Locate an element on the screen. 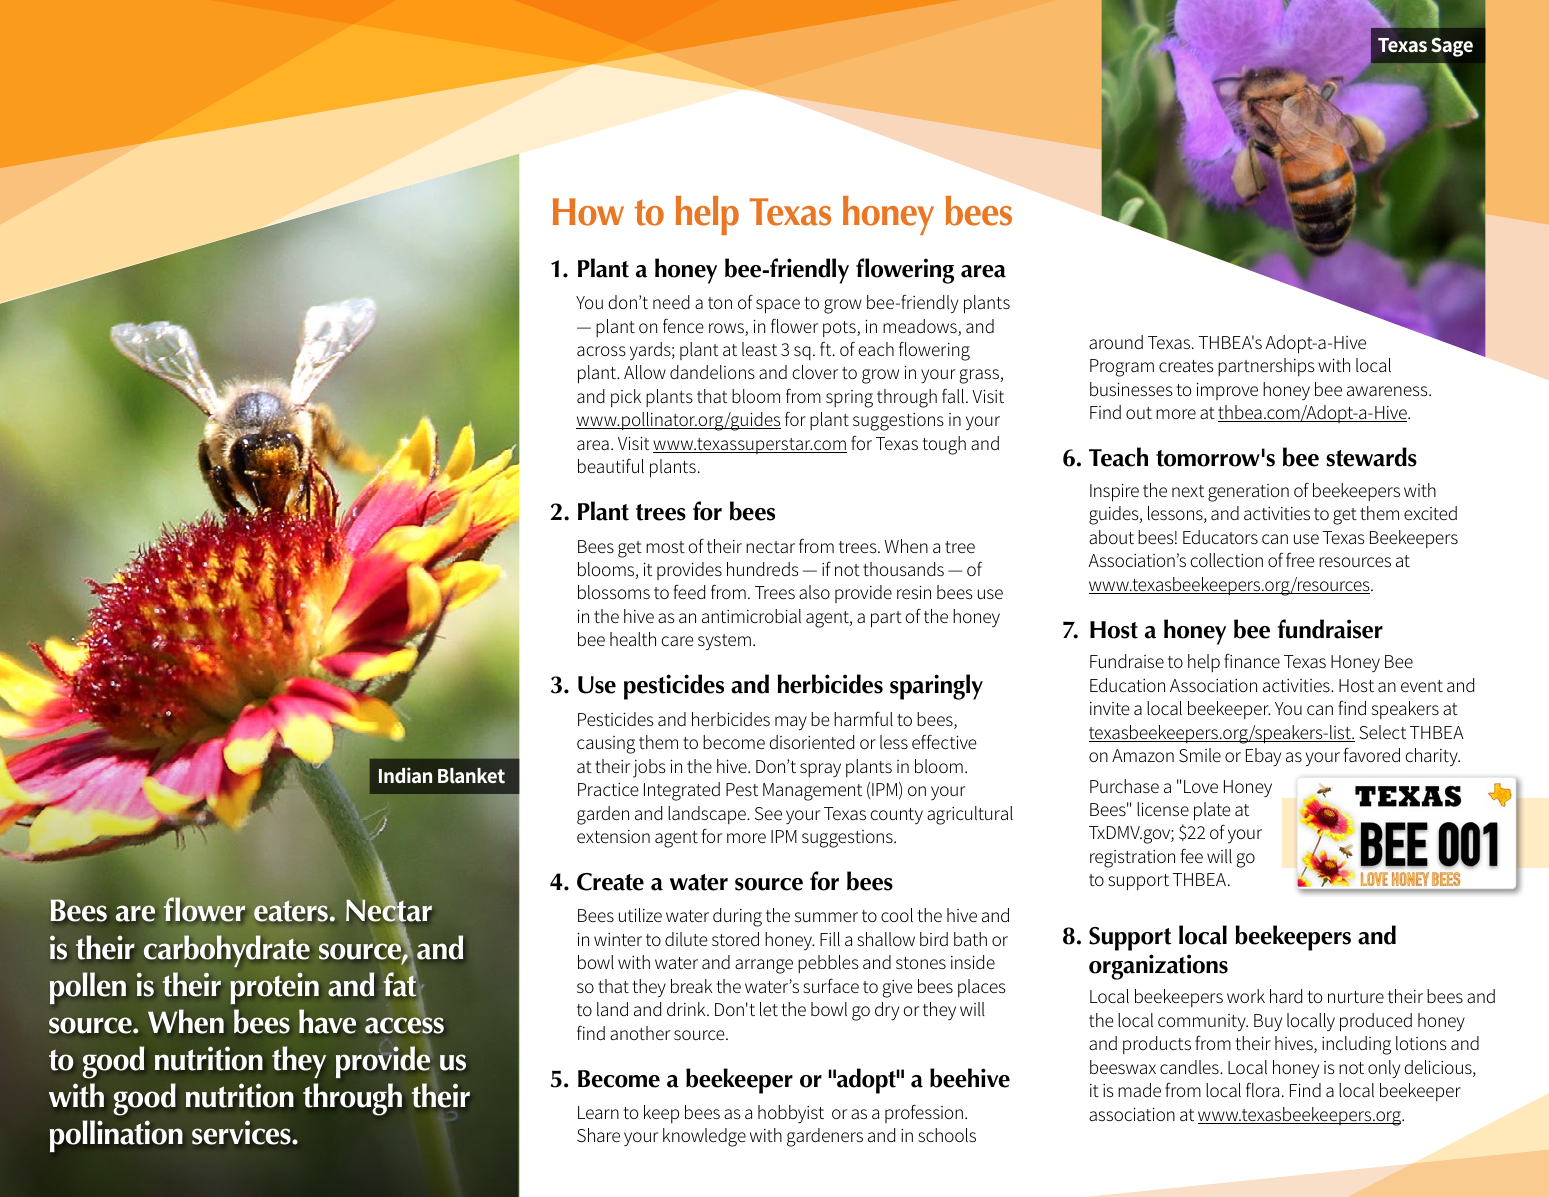  plate is located at coordinates (1212, 811).
